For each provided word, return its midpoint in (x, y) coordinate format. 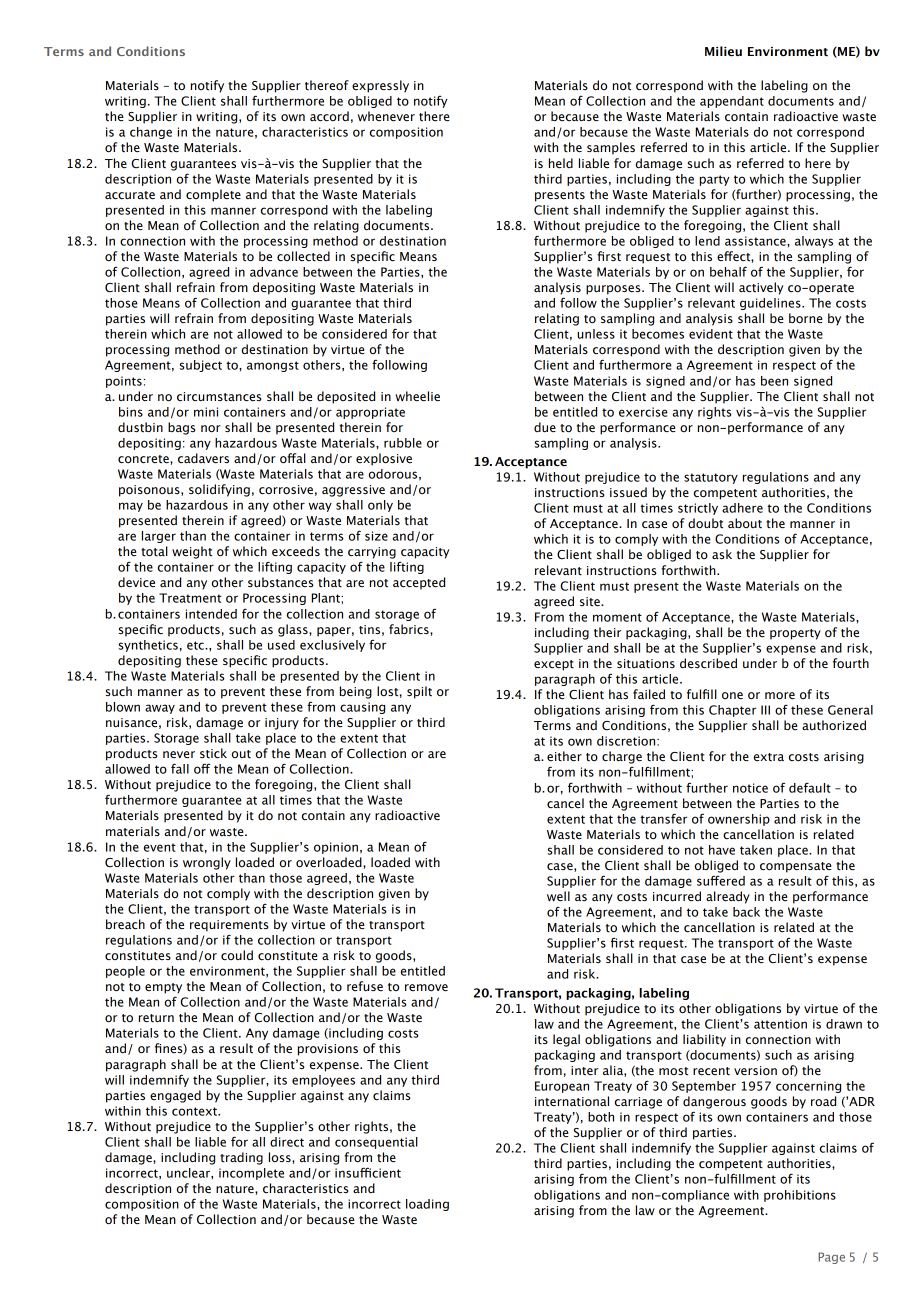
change (151, 133)
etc (196, 645)
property (795, 634)
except (554, 665)
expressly (380, 86)
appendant (732, 102)
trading (241, 1158)
